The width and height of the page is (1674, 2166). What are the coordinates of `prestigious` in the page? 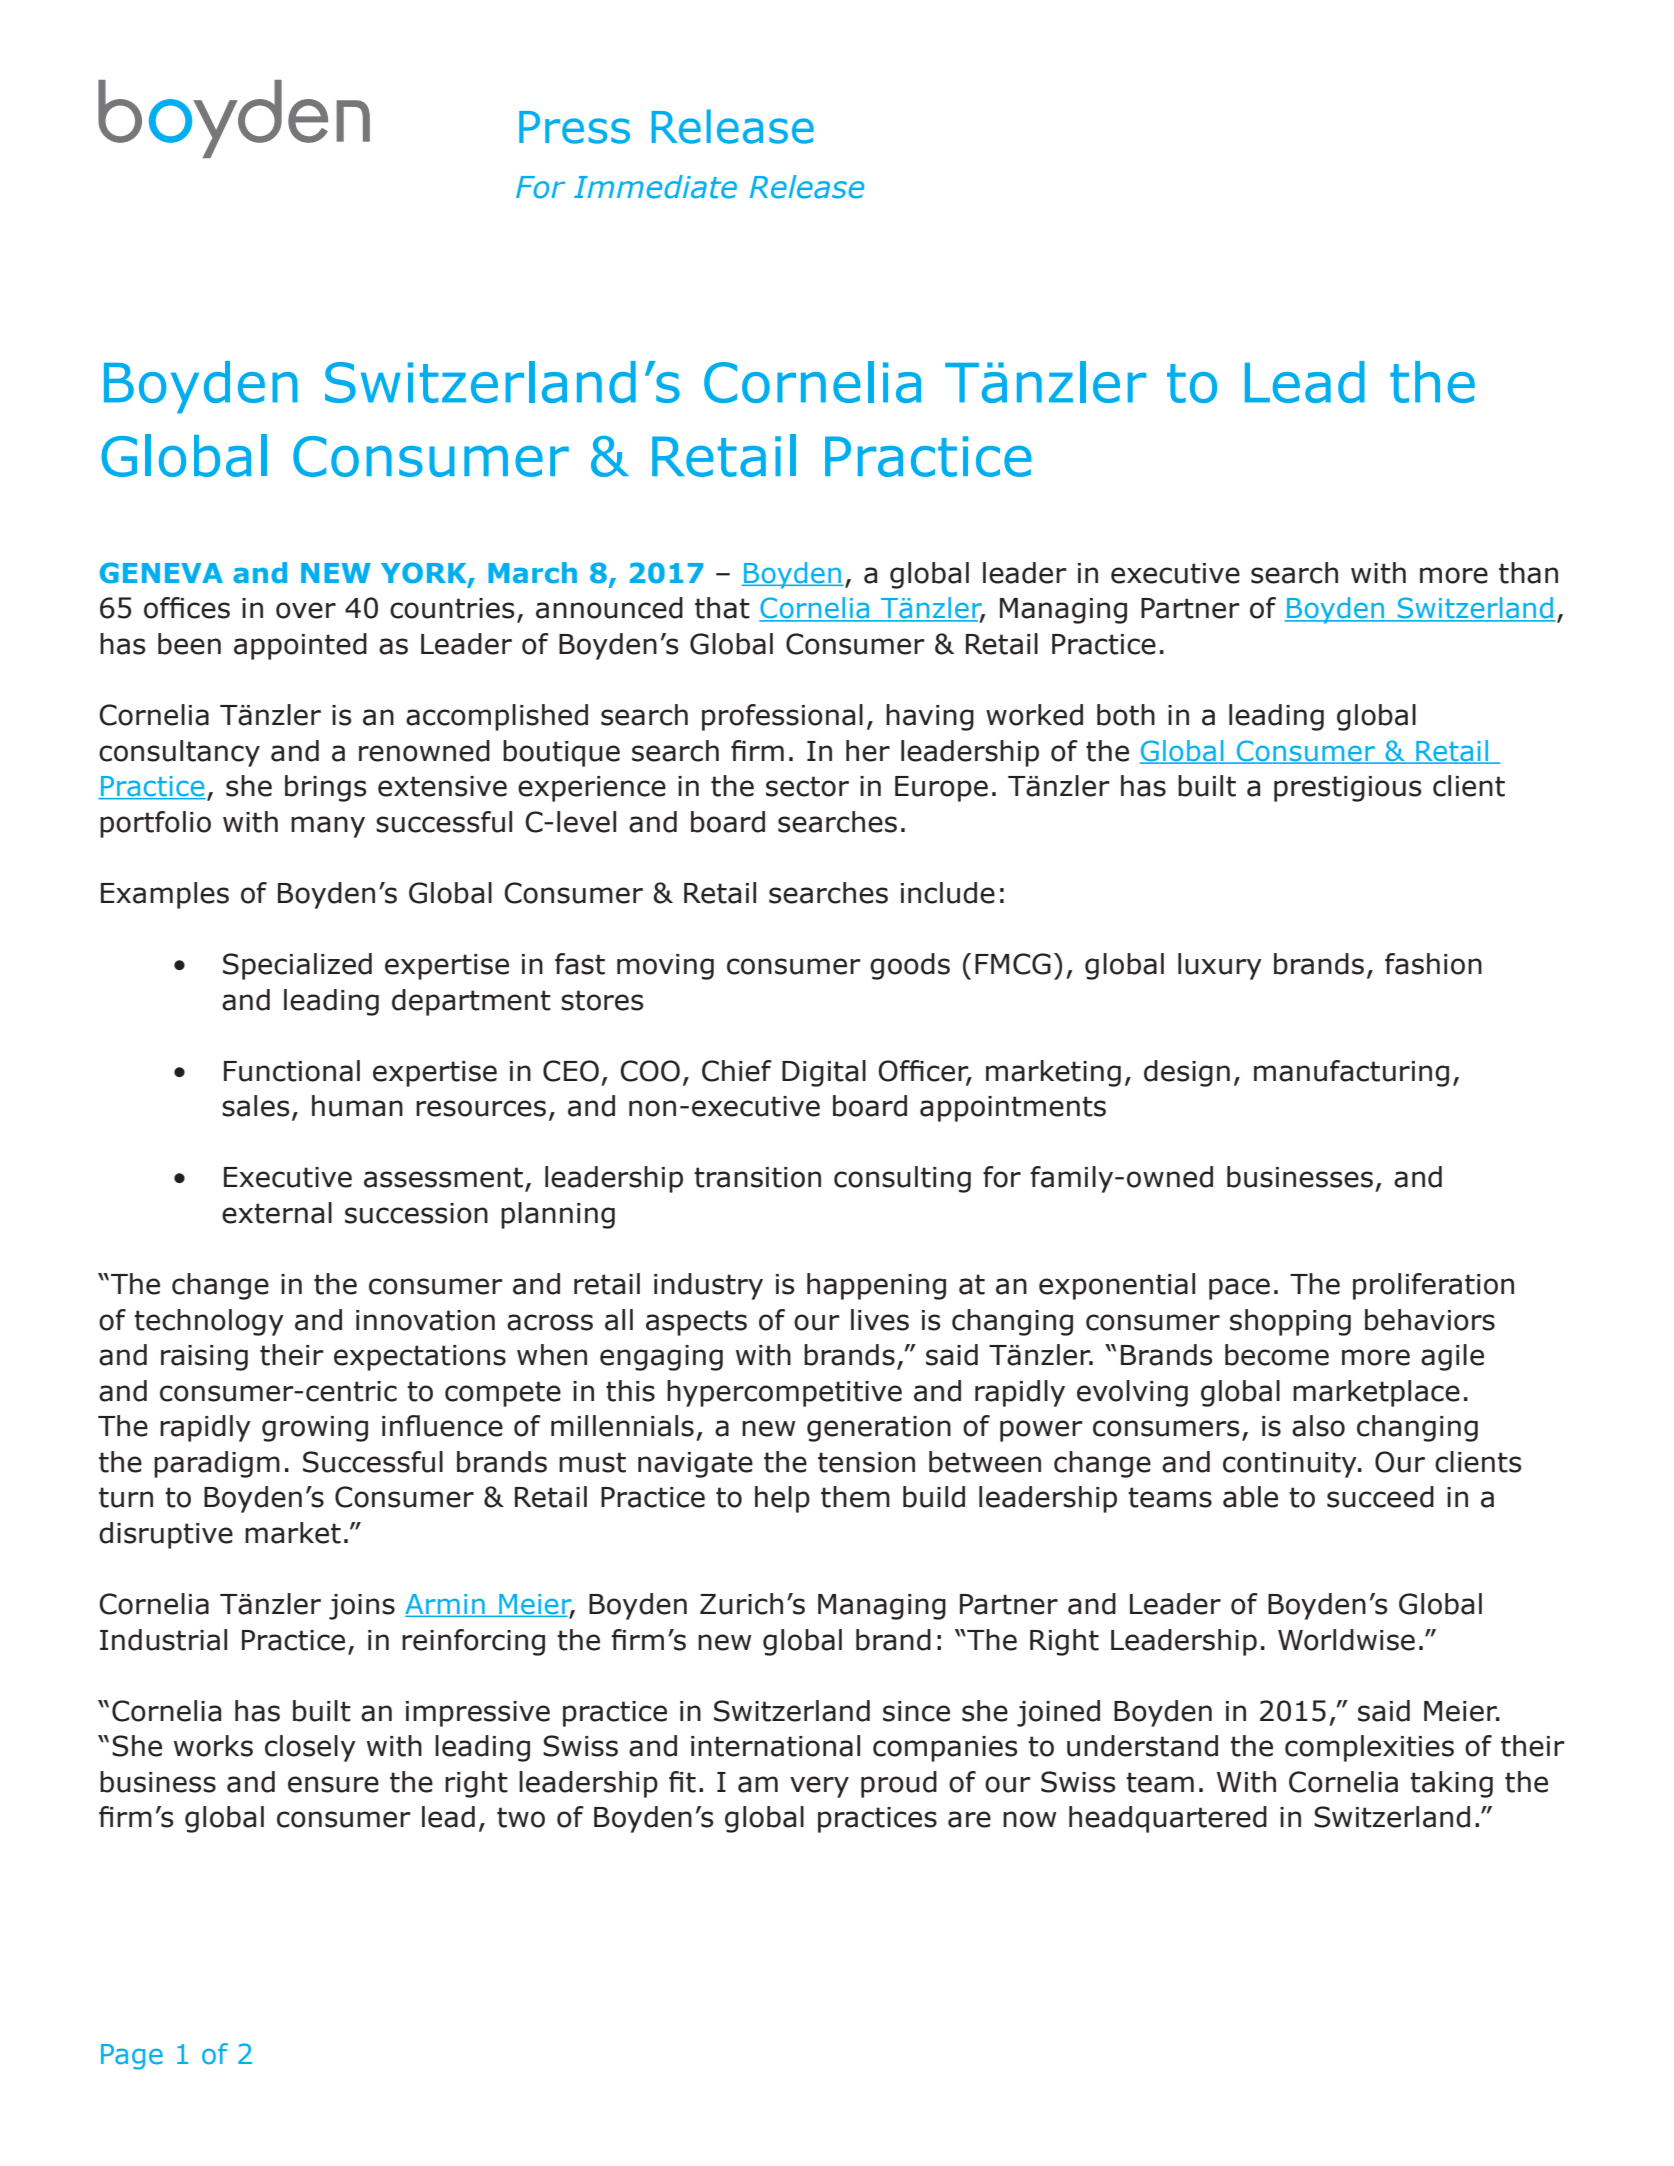 It's located at (1348, 789).
